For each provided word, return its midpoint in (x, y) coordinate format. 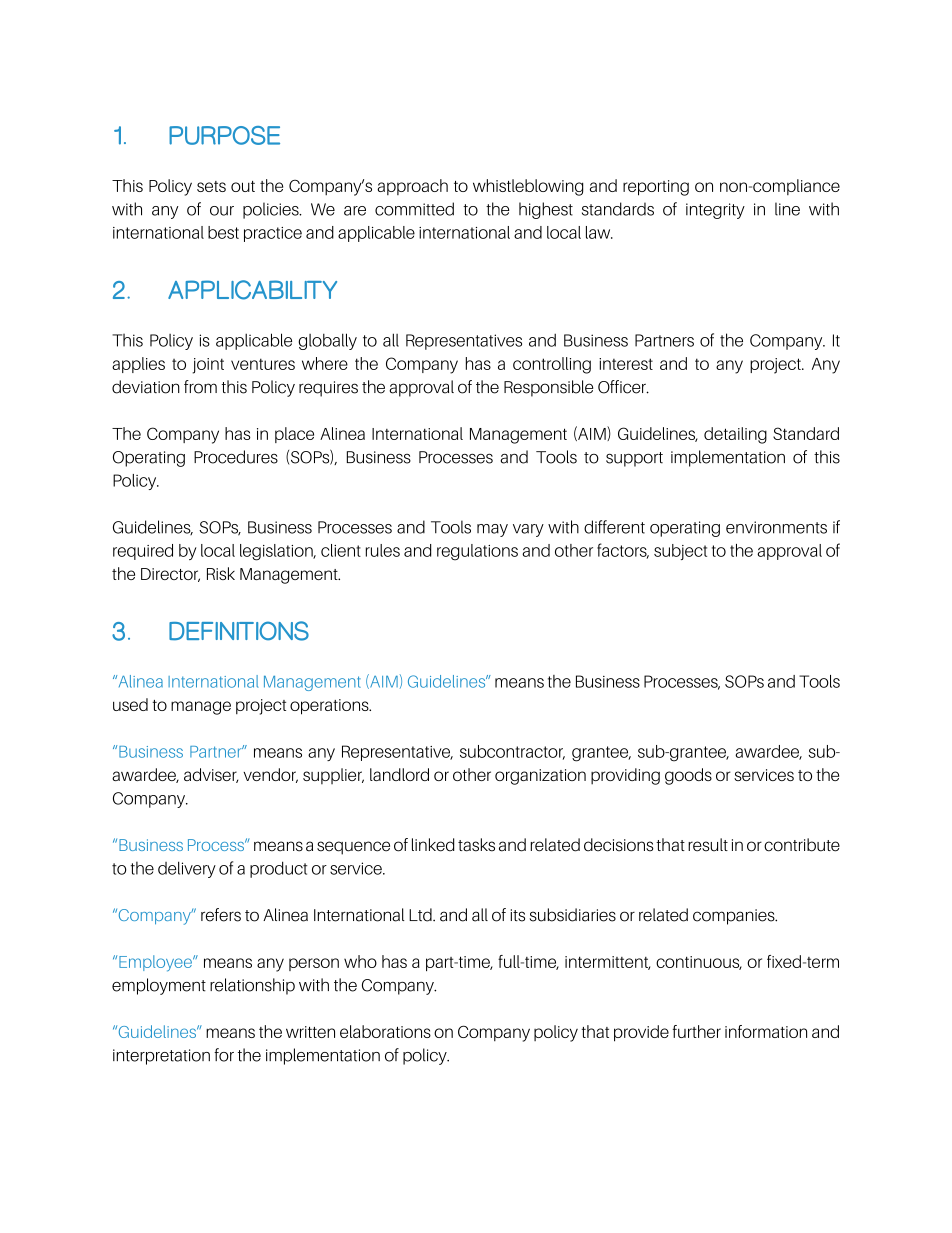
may (492, 530)
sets (211, 186)
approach (412, 187)
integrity (715, 211)
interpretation (161, 1057)
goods (688, 776)
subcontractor (512, 752)
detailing (735, 435)
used (130, 704)
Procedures (236, 457)
